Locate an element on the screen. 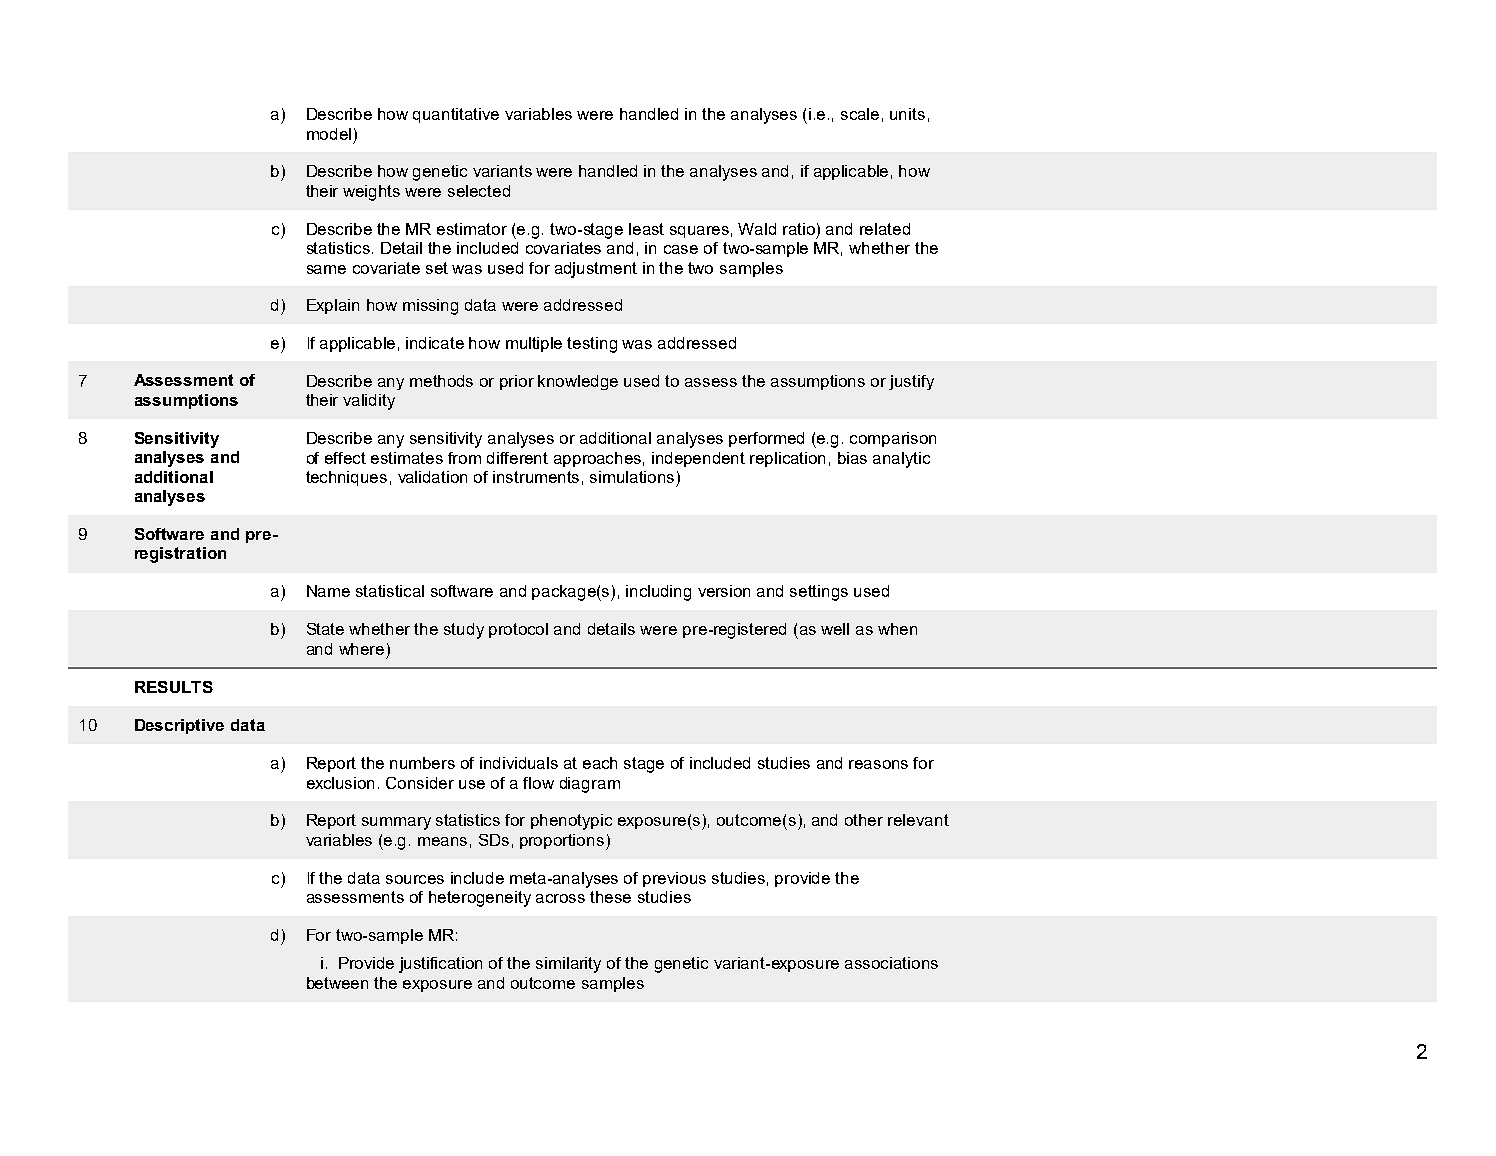 The height and width of the screenshot is (1156, 1496). settings is located at coordinates (819, 593).
